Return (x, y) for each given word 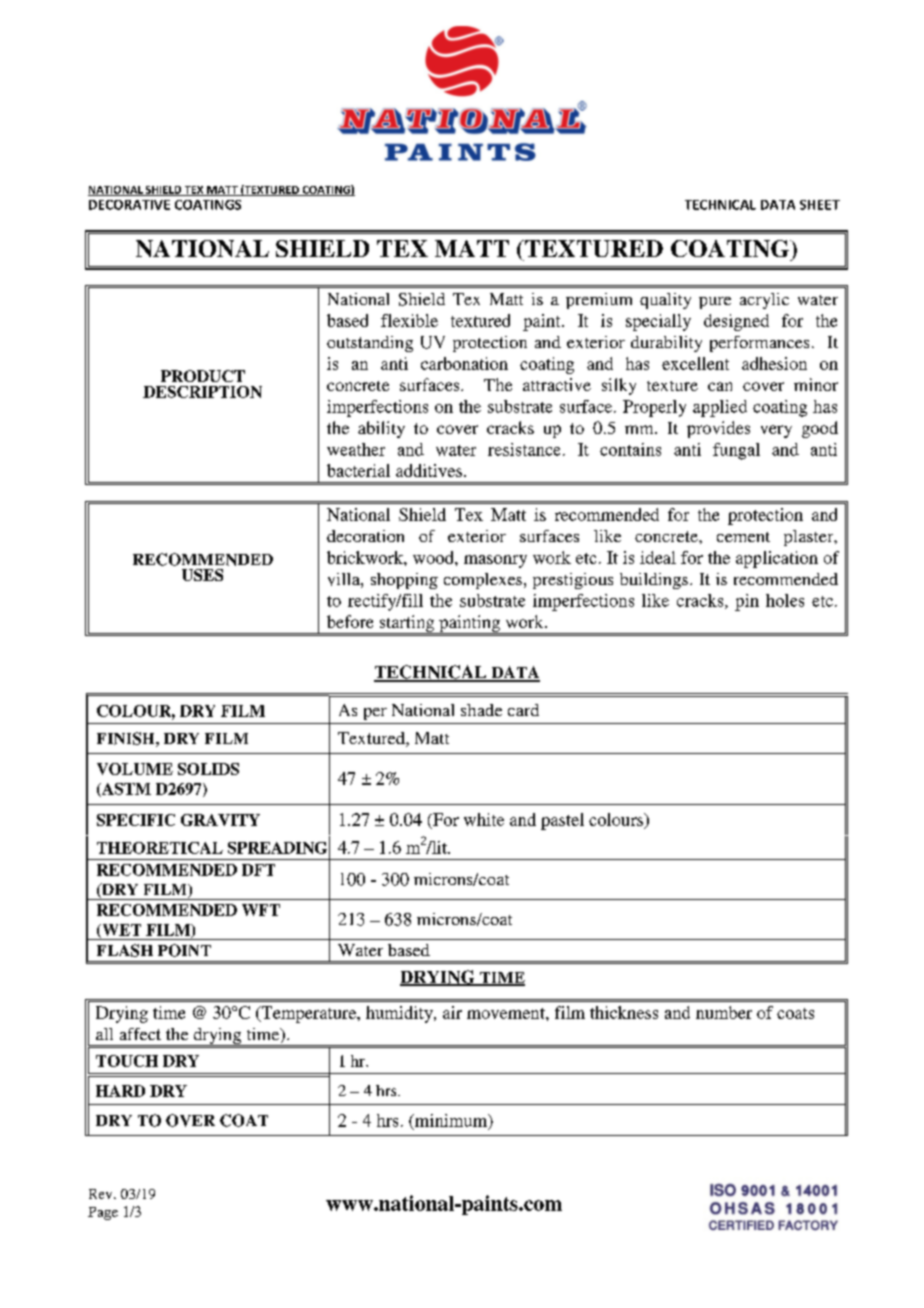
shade (481, 710)
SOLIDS (208, 769)
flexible (409, 320)
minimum (451, 1121)
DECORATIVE (129, 205)
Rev (102, 1194)
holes (785, 600)
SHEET (820, 205)
